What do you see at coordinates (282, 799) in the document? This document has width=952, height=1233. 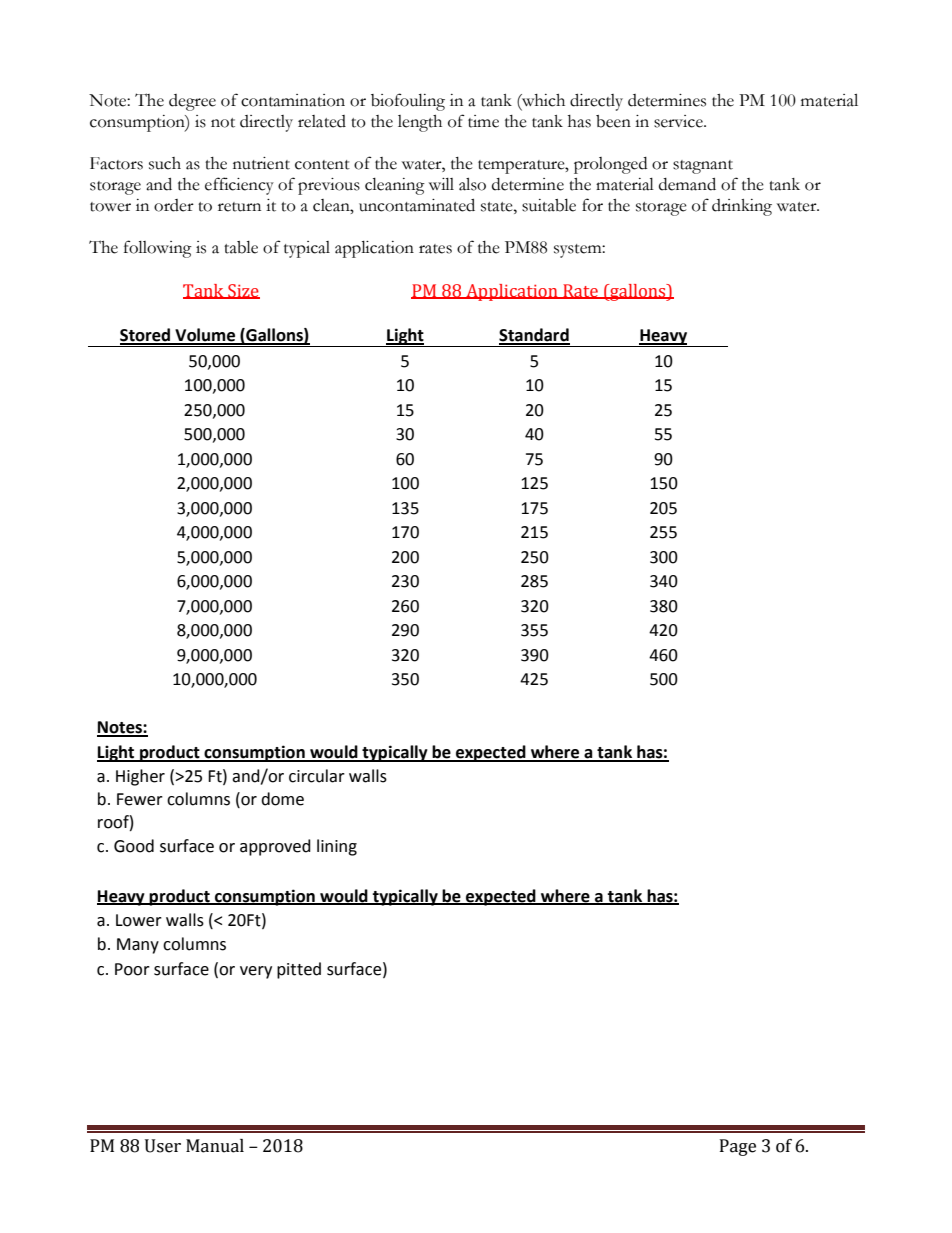 I see `dome` at bounding box center [282, 799].
